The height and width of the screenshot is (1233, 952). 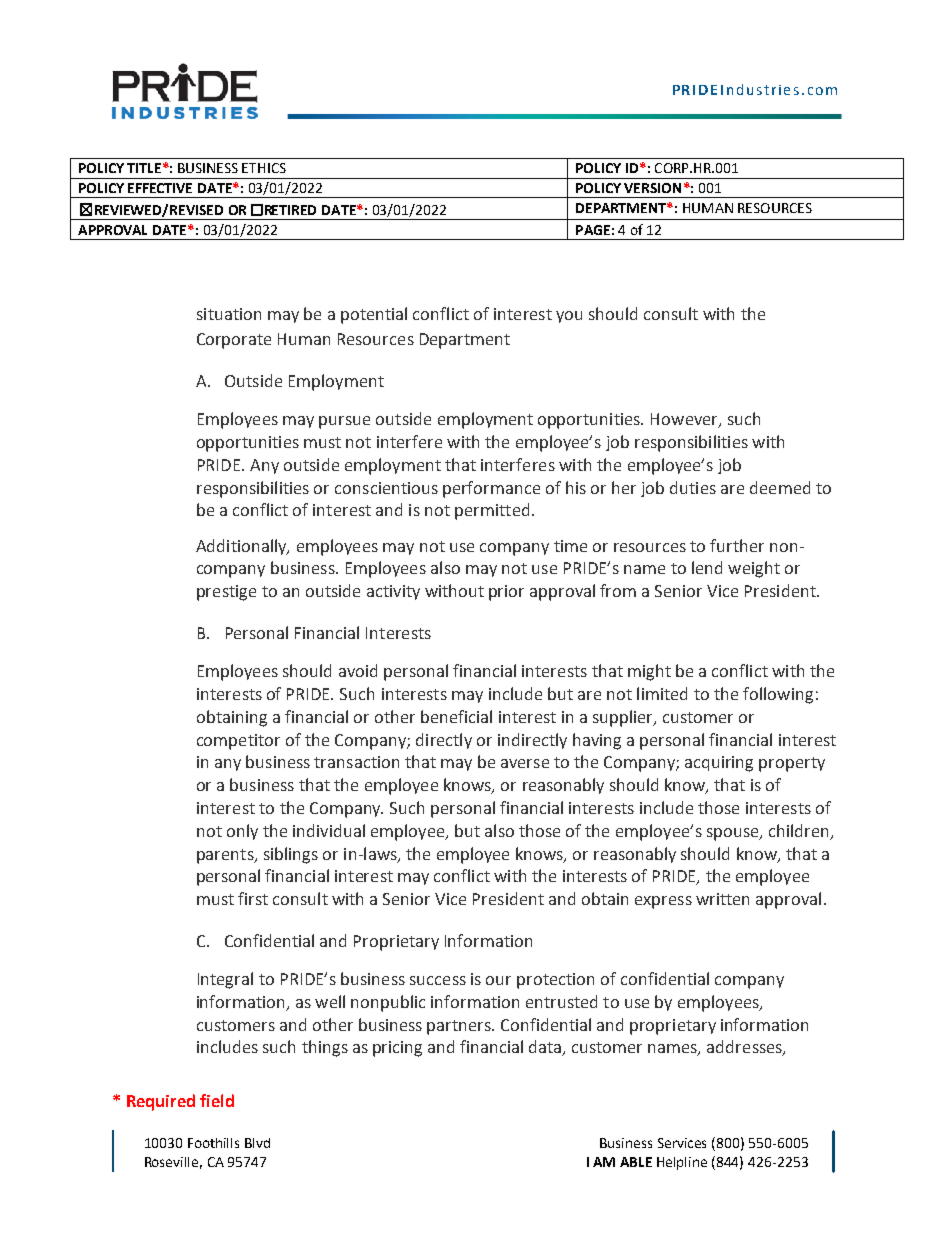 What do you see at coordinates (226, 593) in the screenshot?
I see `prestige` at bounding box center [226, 593].
